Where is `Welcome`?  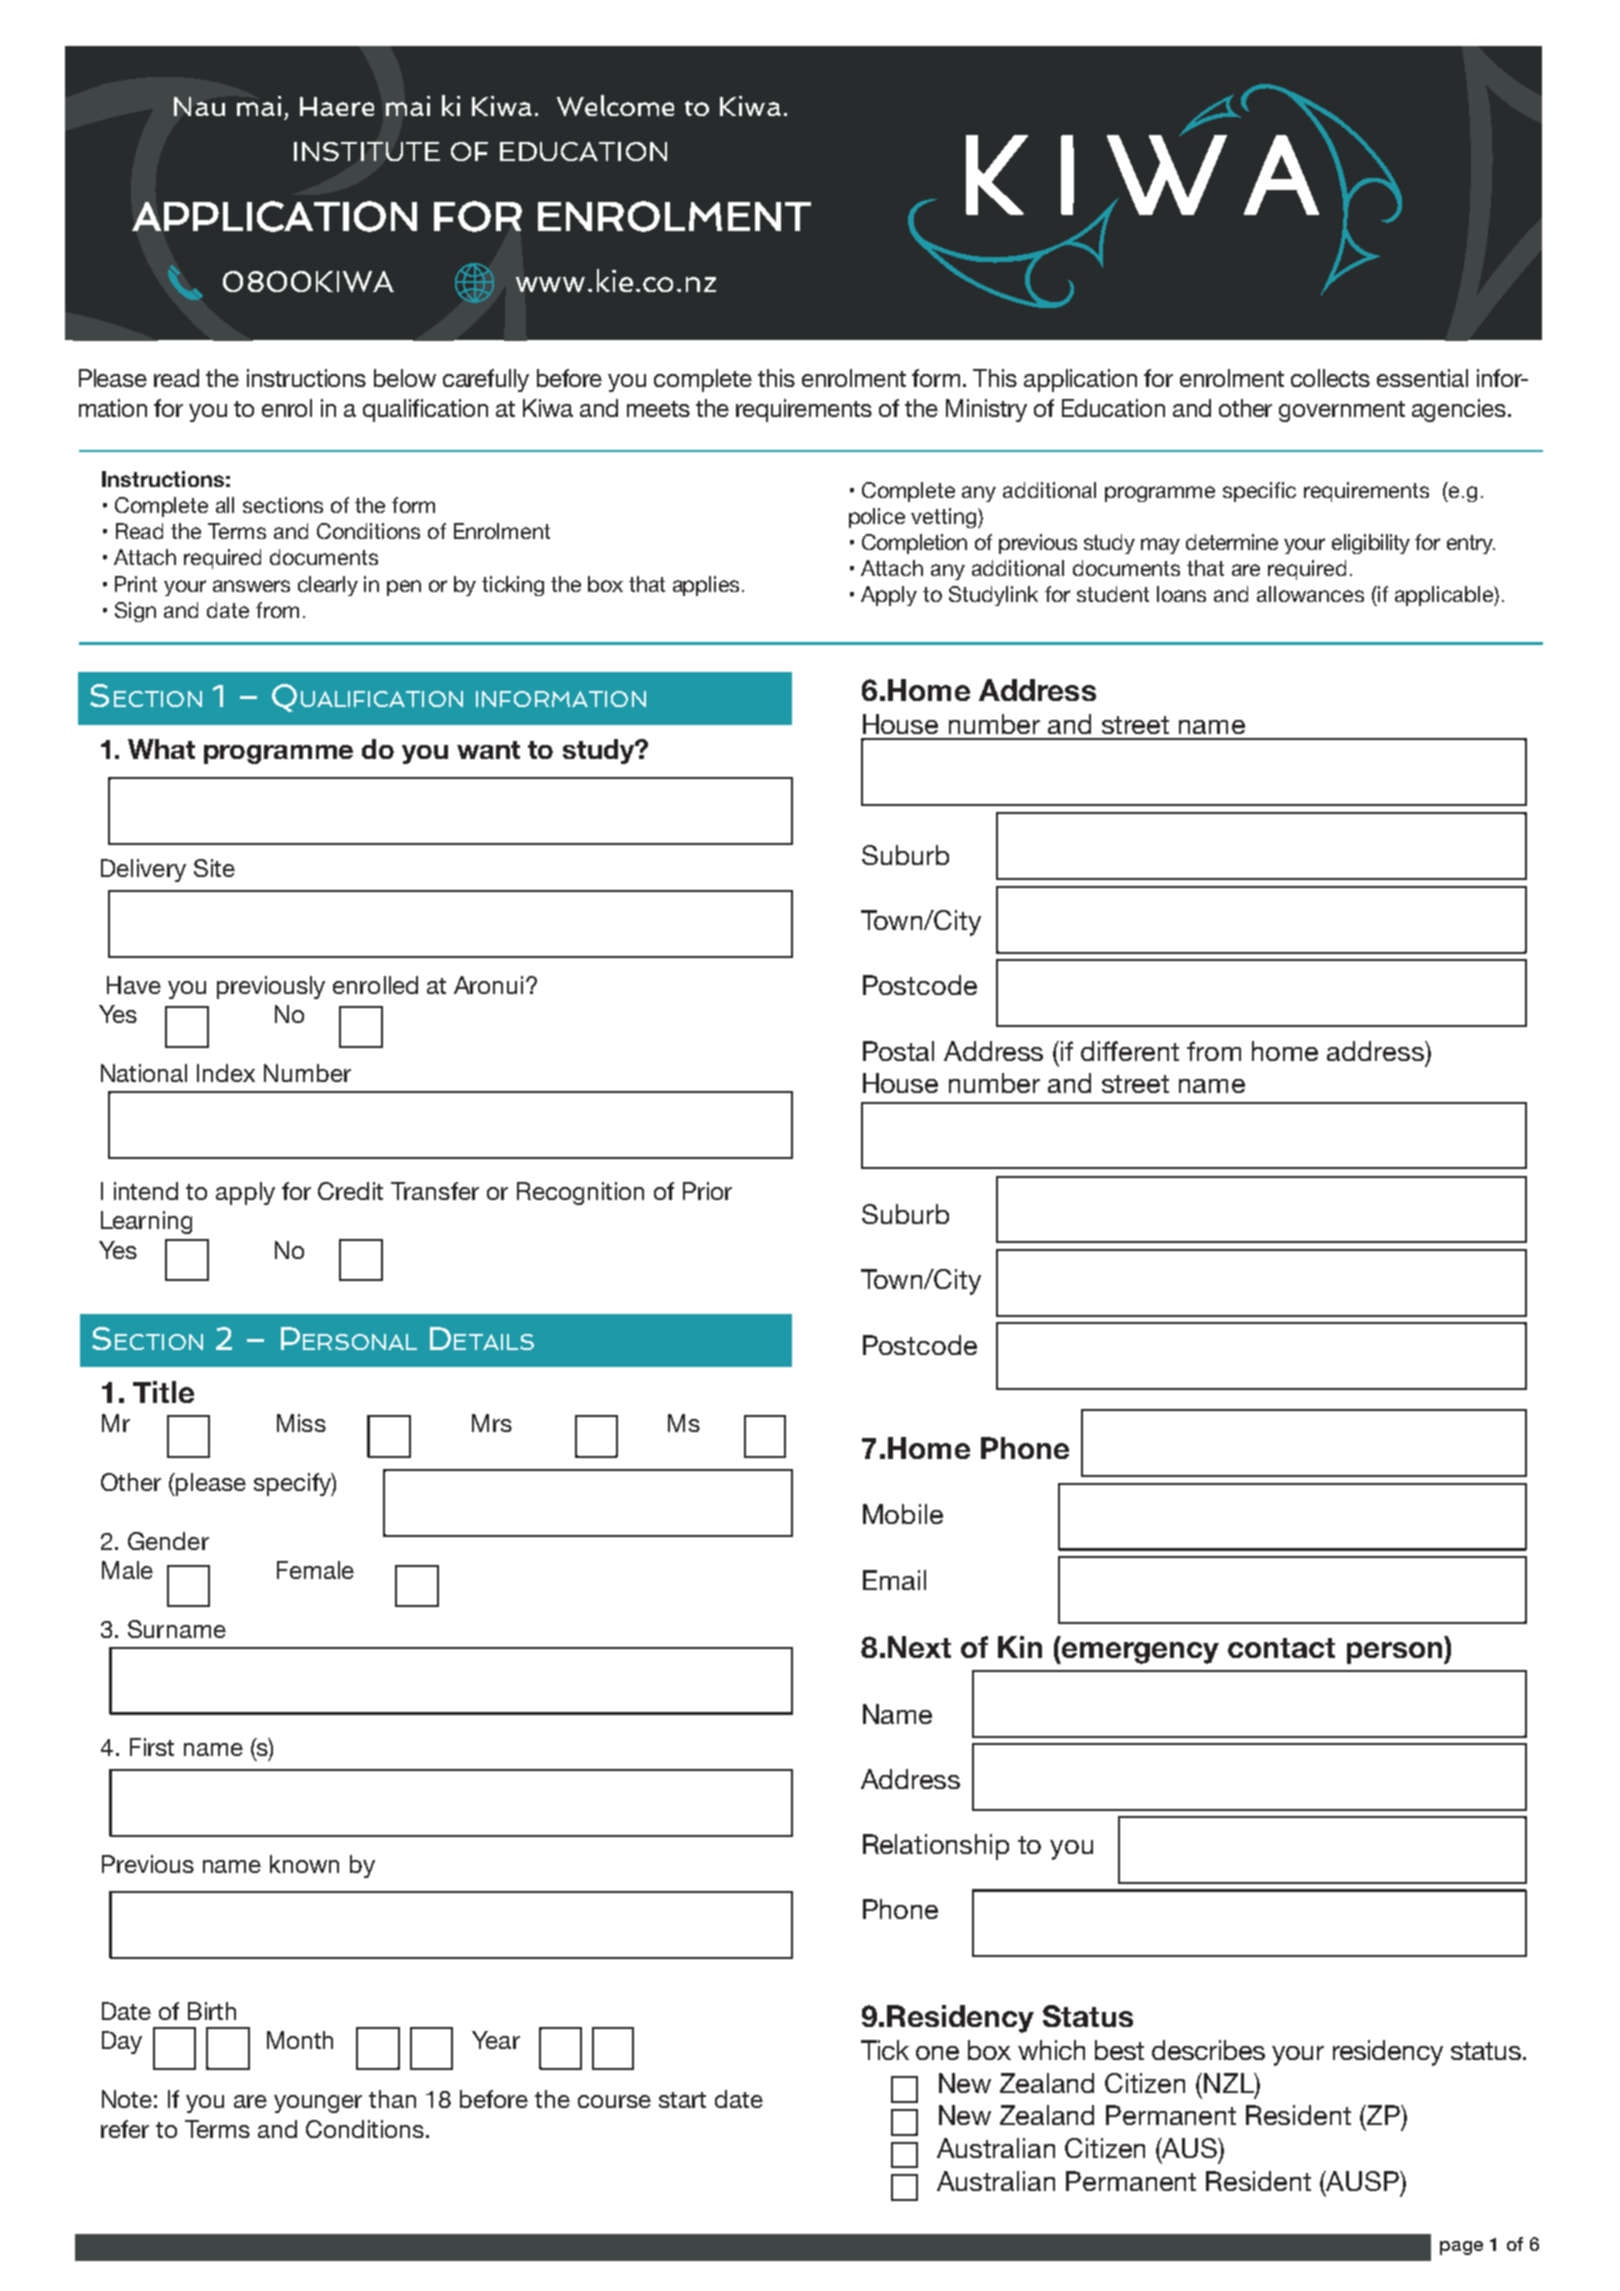
Welcome is located at coordinates (615, 105).
